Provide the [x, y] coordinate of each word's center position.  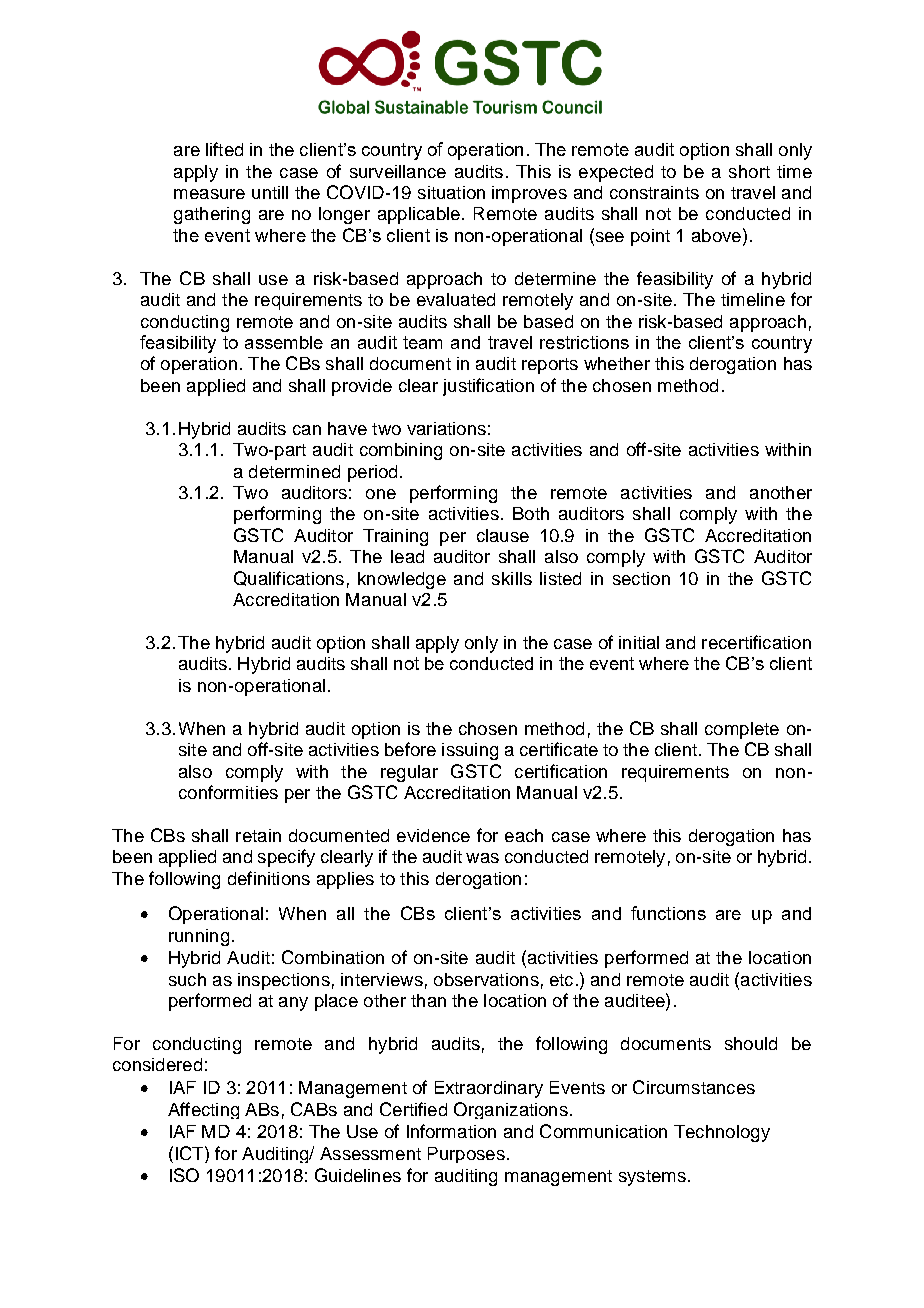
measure [209, 194]
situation [451, 192]
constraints [654, 192]
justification [488, 387]
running [199, 937]
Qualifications [289, 578]
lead [407, 556]
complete [742, 730]
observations [486, 979]
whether [617, 363]
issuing [470, 751]
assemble [284, 342]
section [641, 578]
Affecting [203, 1110]
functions [668, 913]
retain [258, 835]
